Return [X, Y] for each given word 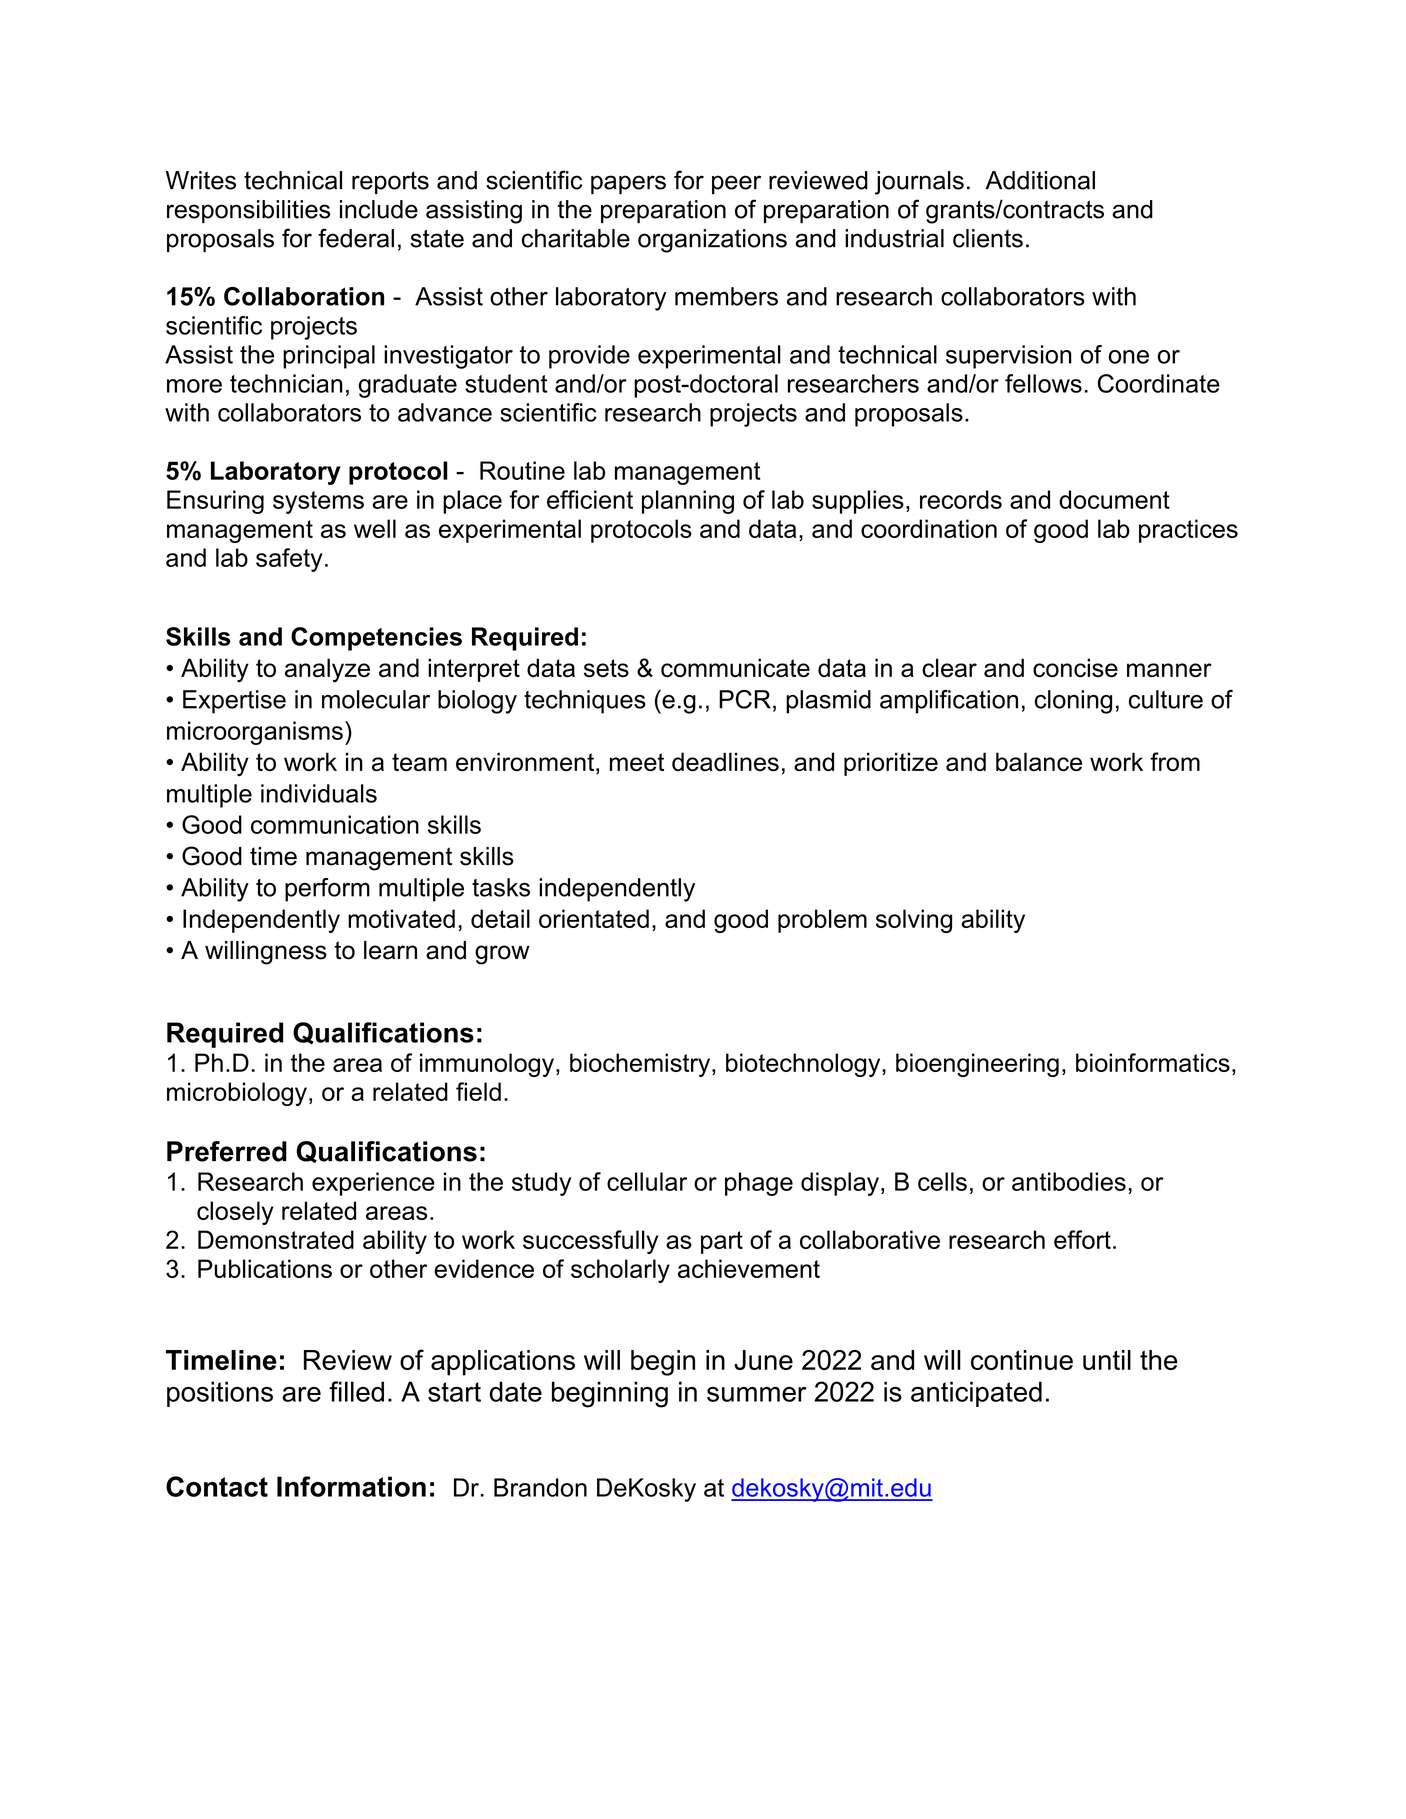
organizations [712, 241]
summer [757, 1394]
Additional [1040, 180]
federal [356, 238]
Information [351, 1486]
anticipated [976, 1394]
